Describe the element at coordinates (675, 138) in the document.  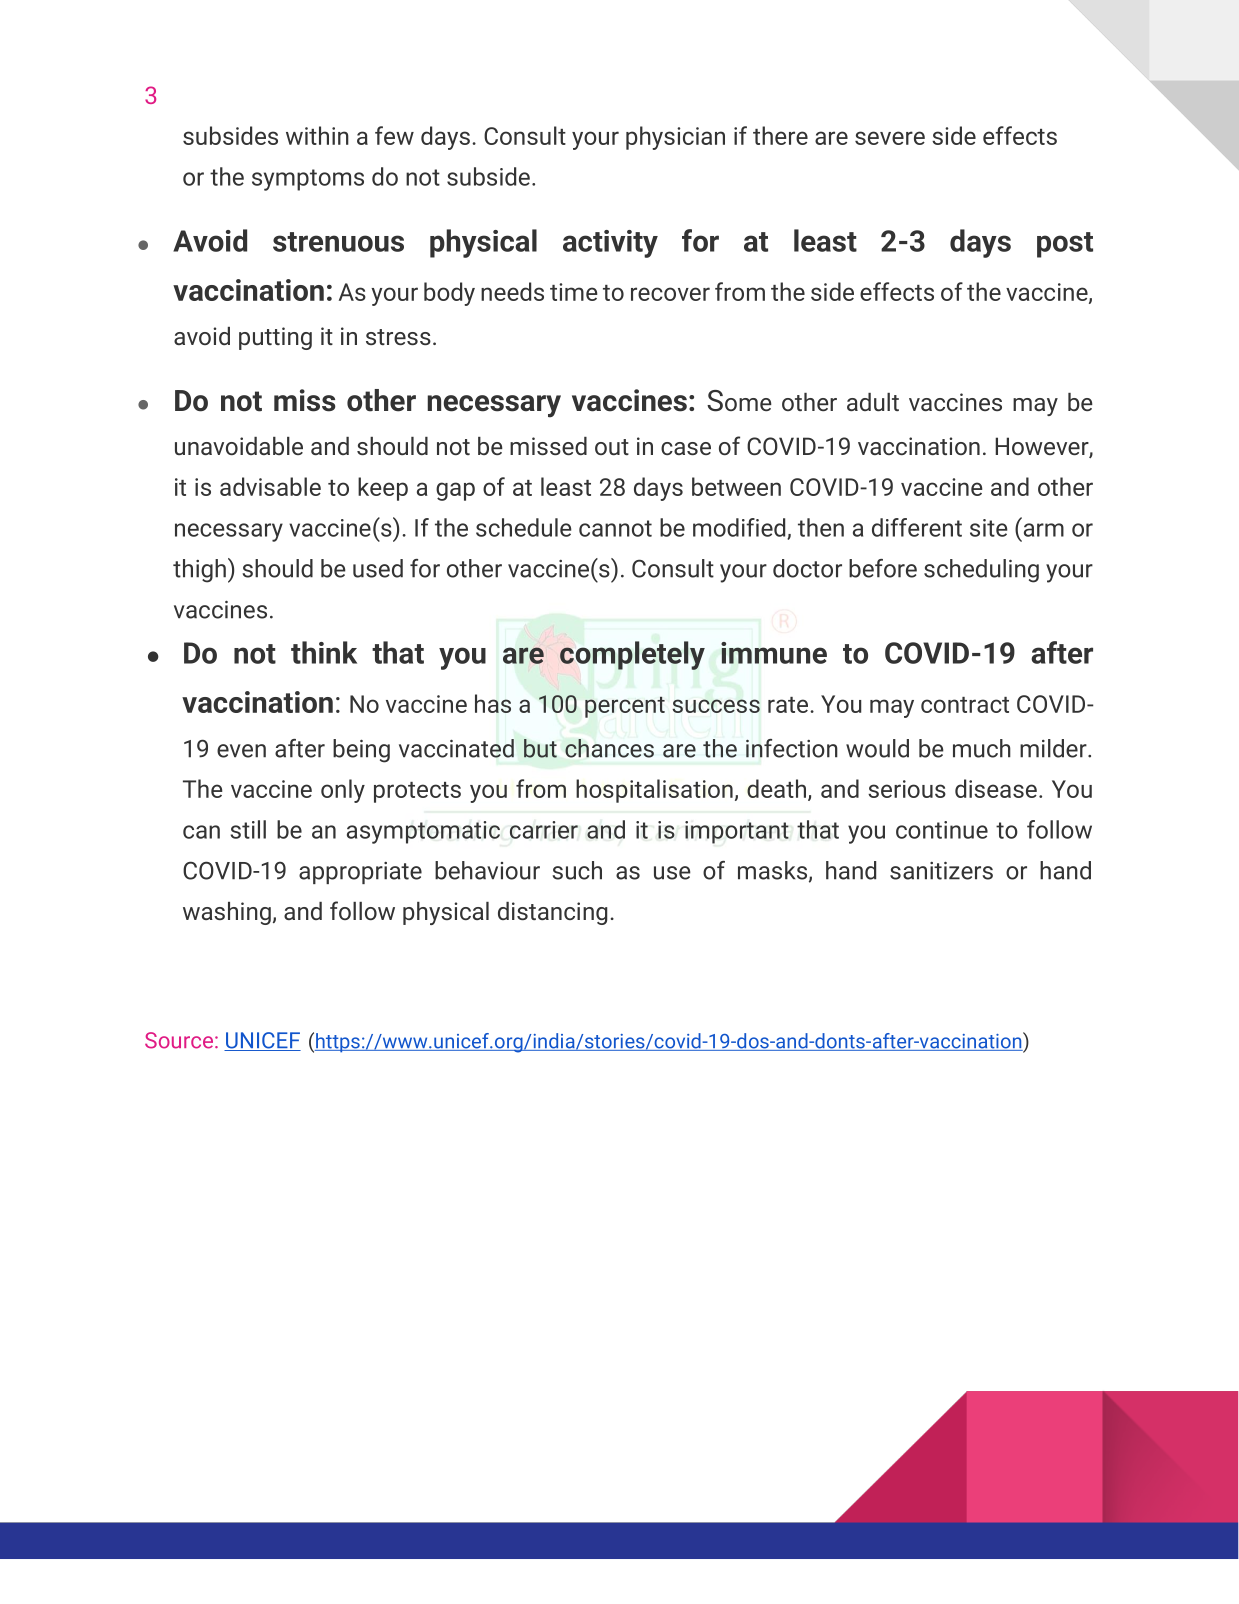
I see `physician` at that location.
